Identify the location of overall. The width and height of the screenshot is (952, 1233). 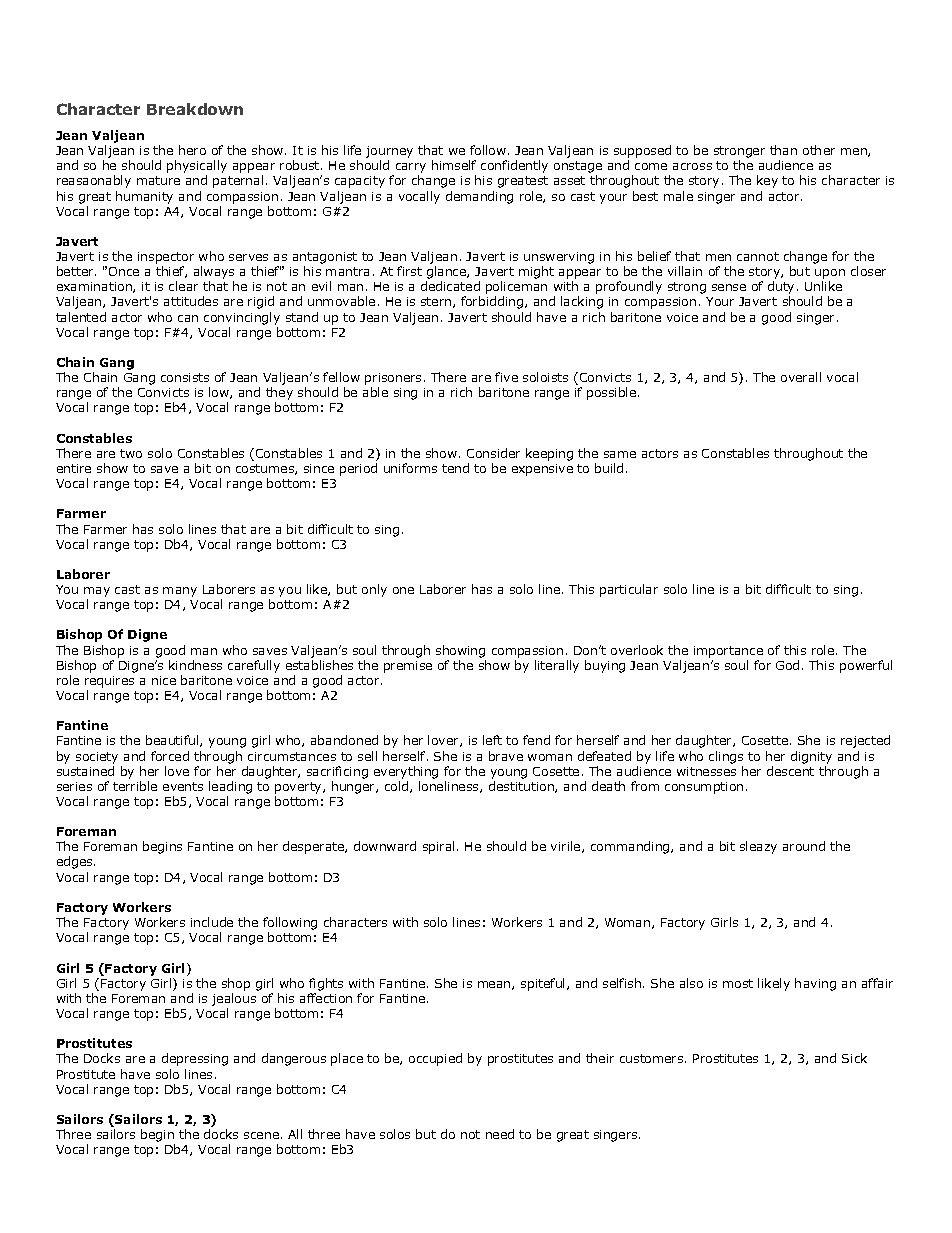
(801, 377).
